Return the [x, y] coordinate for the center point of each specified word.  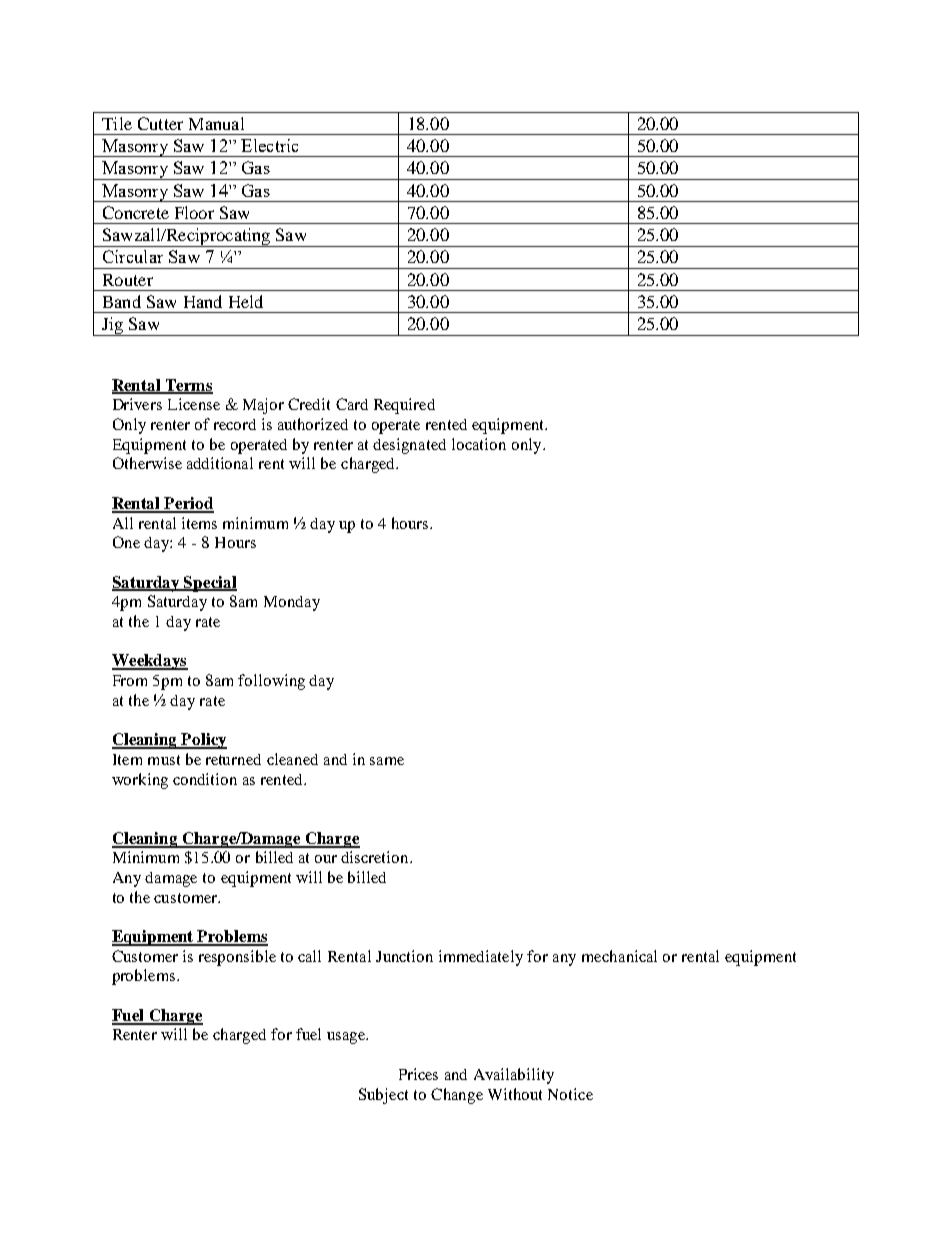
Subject [383, 1096]
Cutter [160, 123]
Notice [570, 1094]
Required [404, 406]
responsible [237, 958]
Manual [216, 123]
